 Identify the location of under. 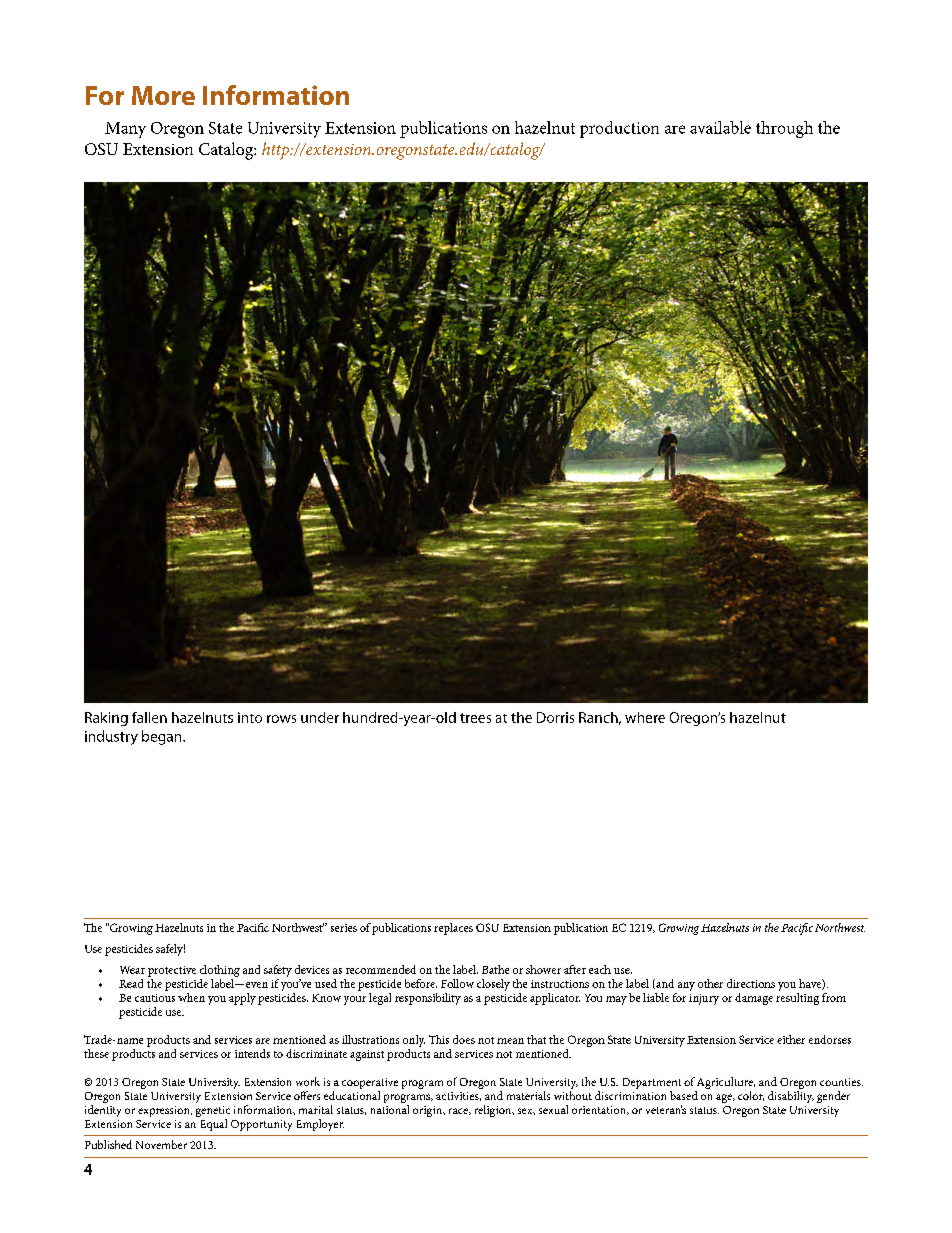
(320, 717).
